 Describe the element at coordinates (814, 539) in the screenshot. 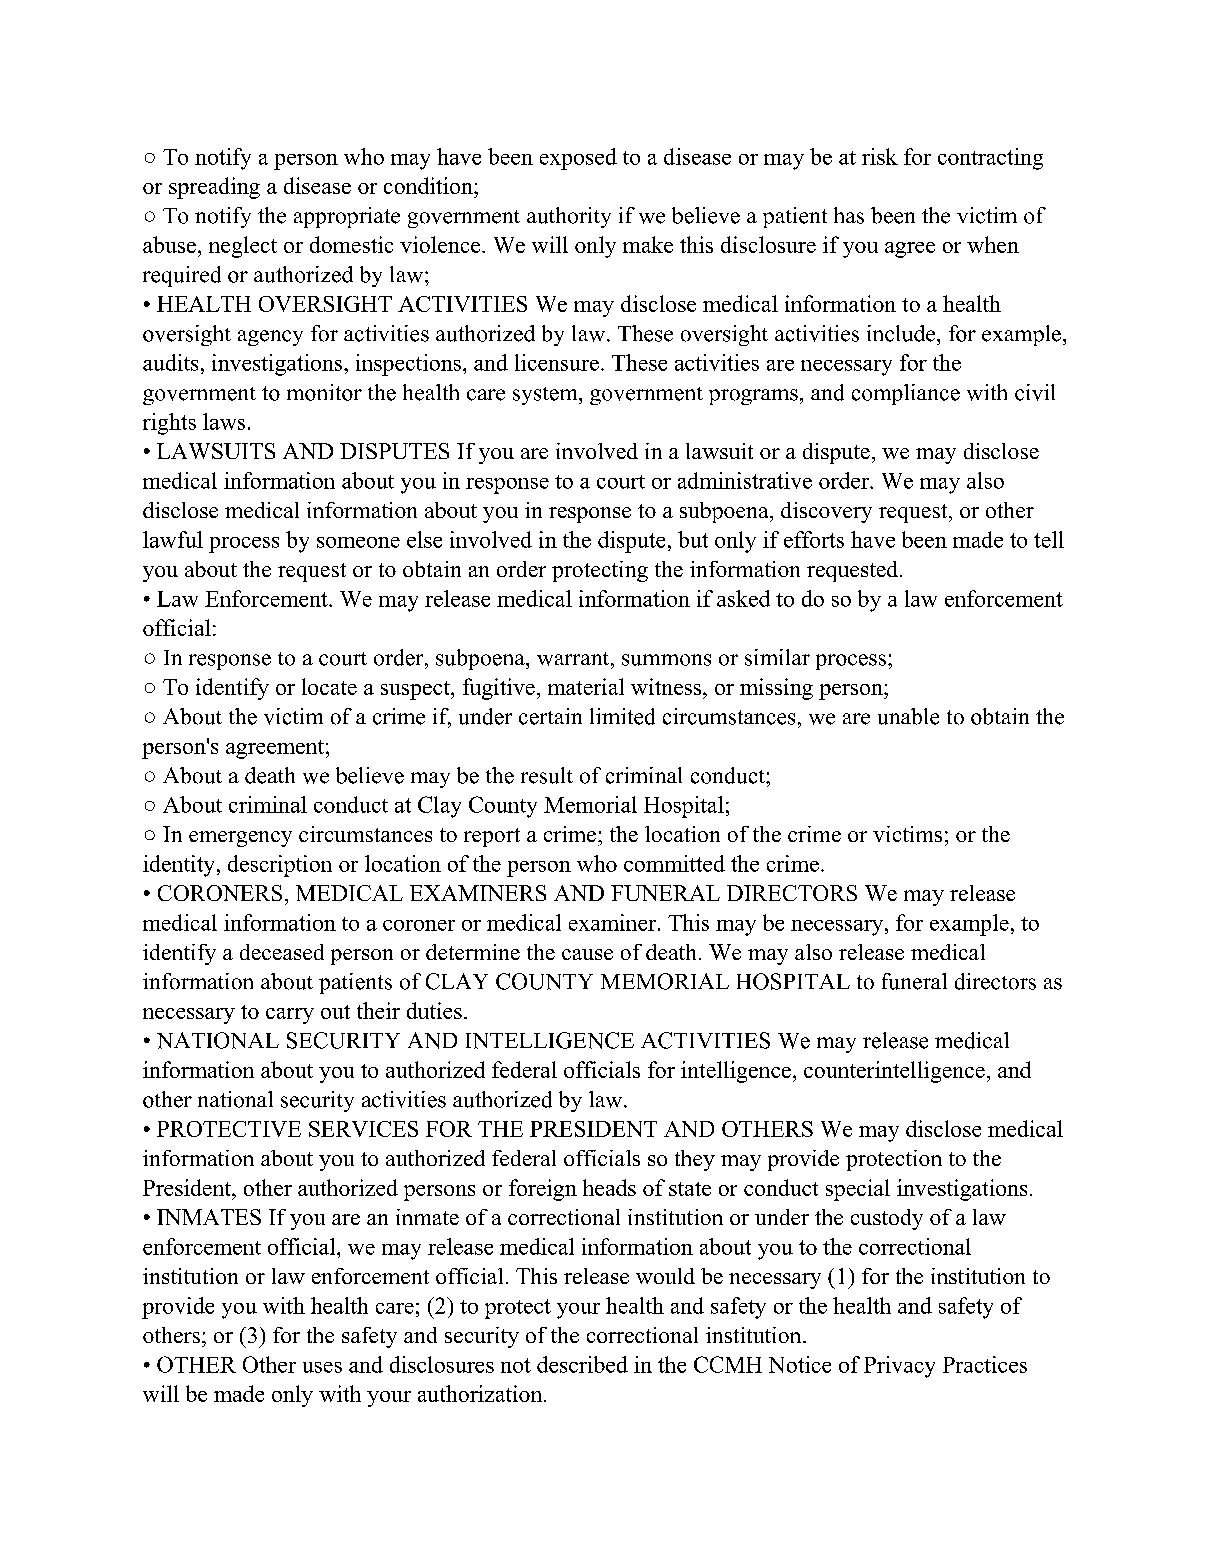

I see `efforts` at that location.
